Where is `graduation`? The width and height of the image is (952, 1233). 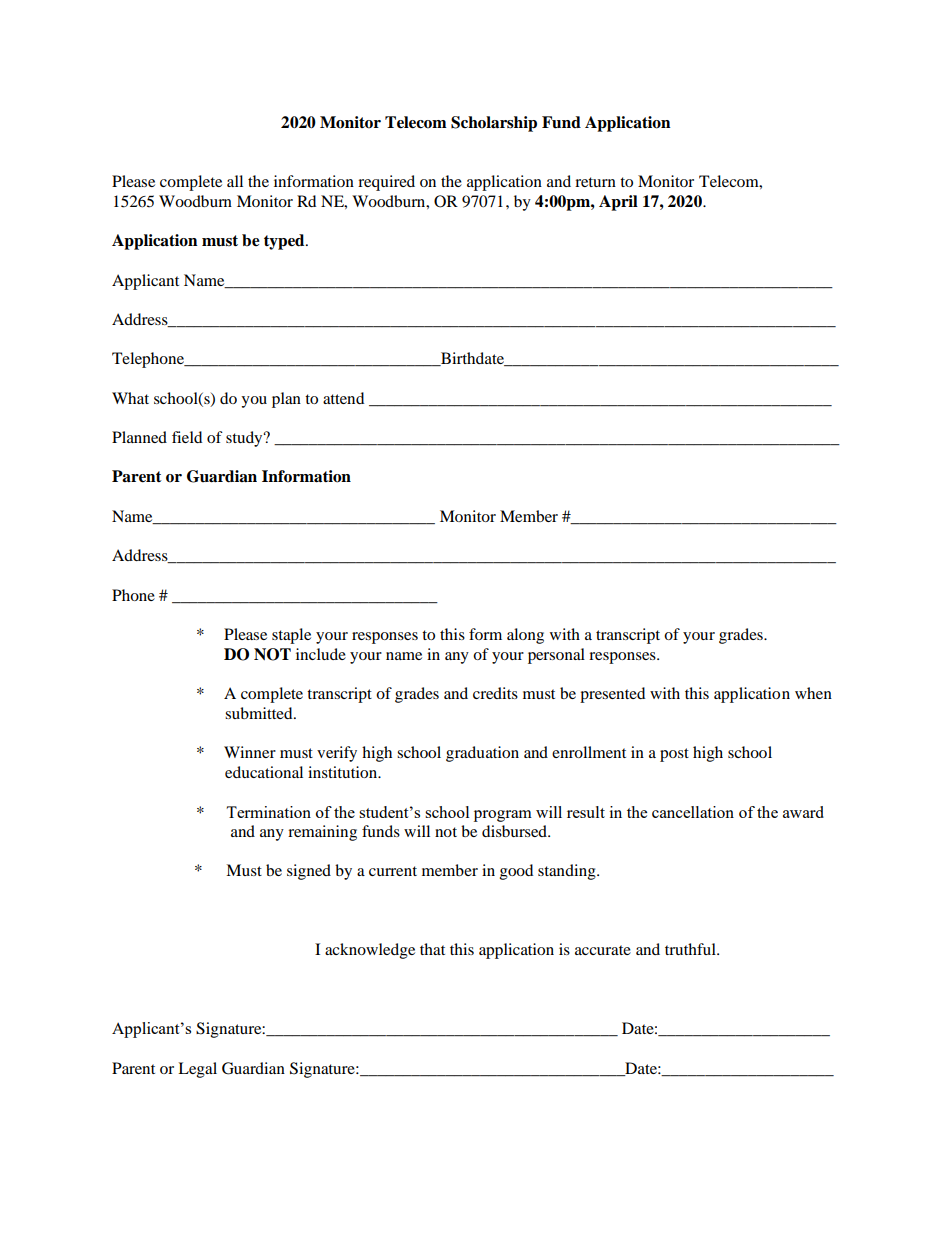 graduation is located at coordinates (482, 754).
